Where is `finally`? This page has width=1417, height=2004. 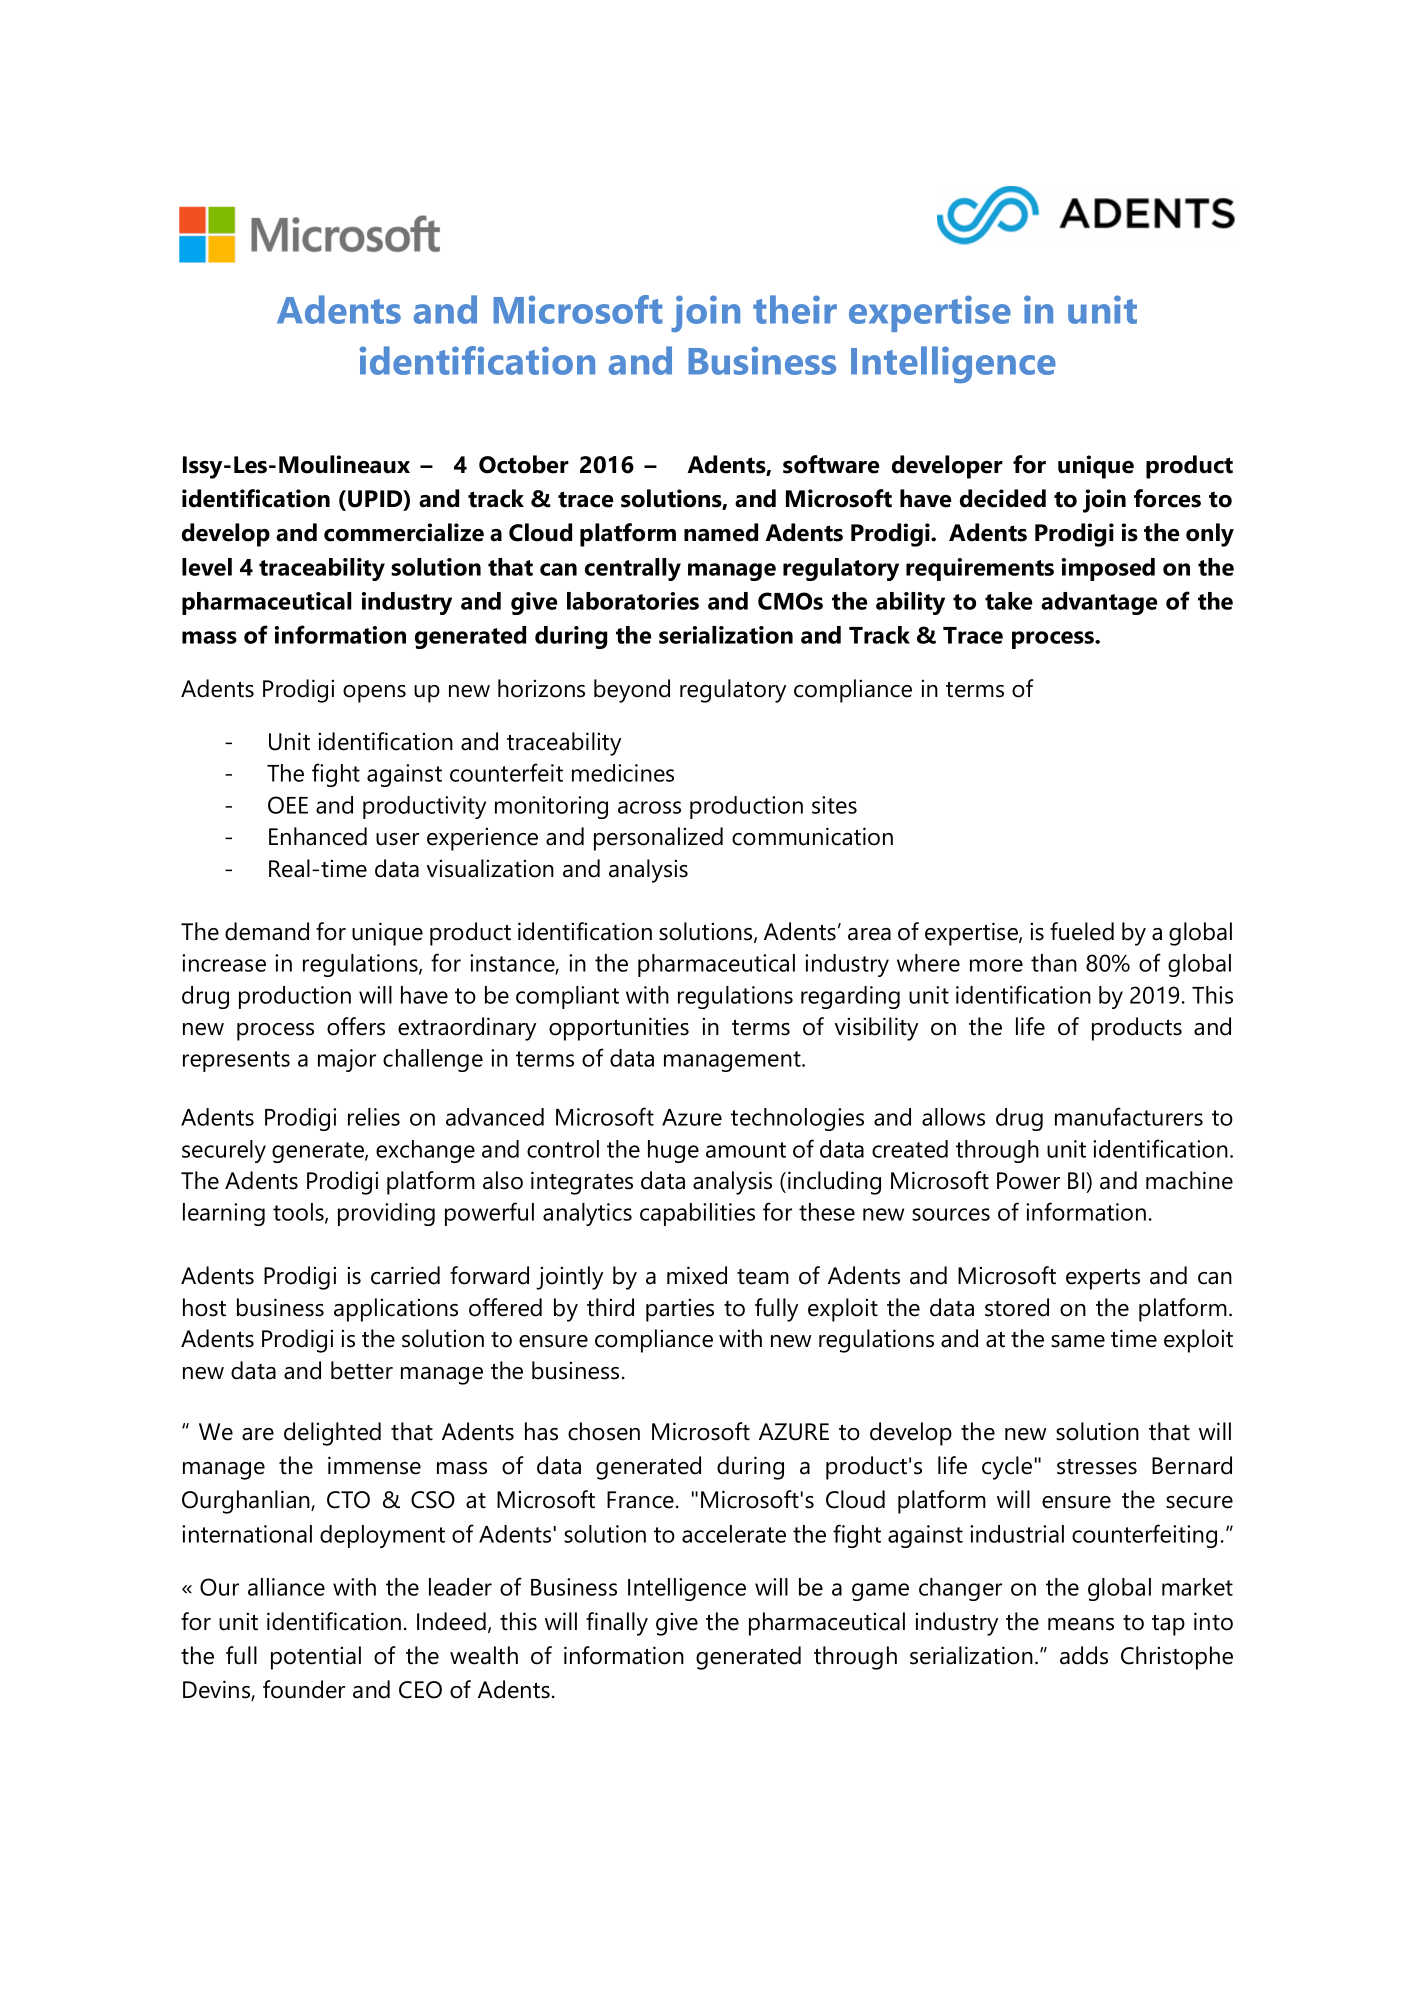 finally is located at coordinates (617, 1624).
